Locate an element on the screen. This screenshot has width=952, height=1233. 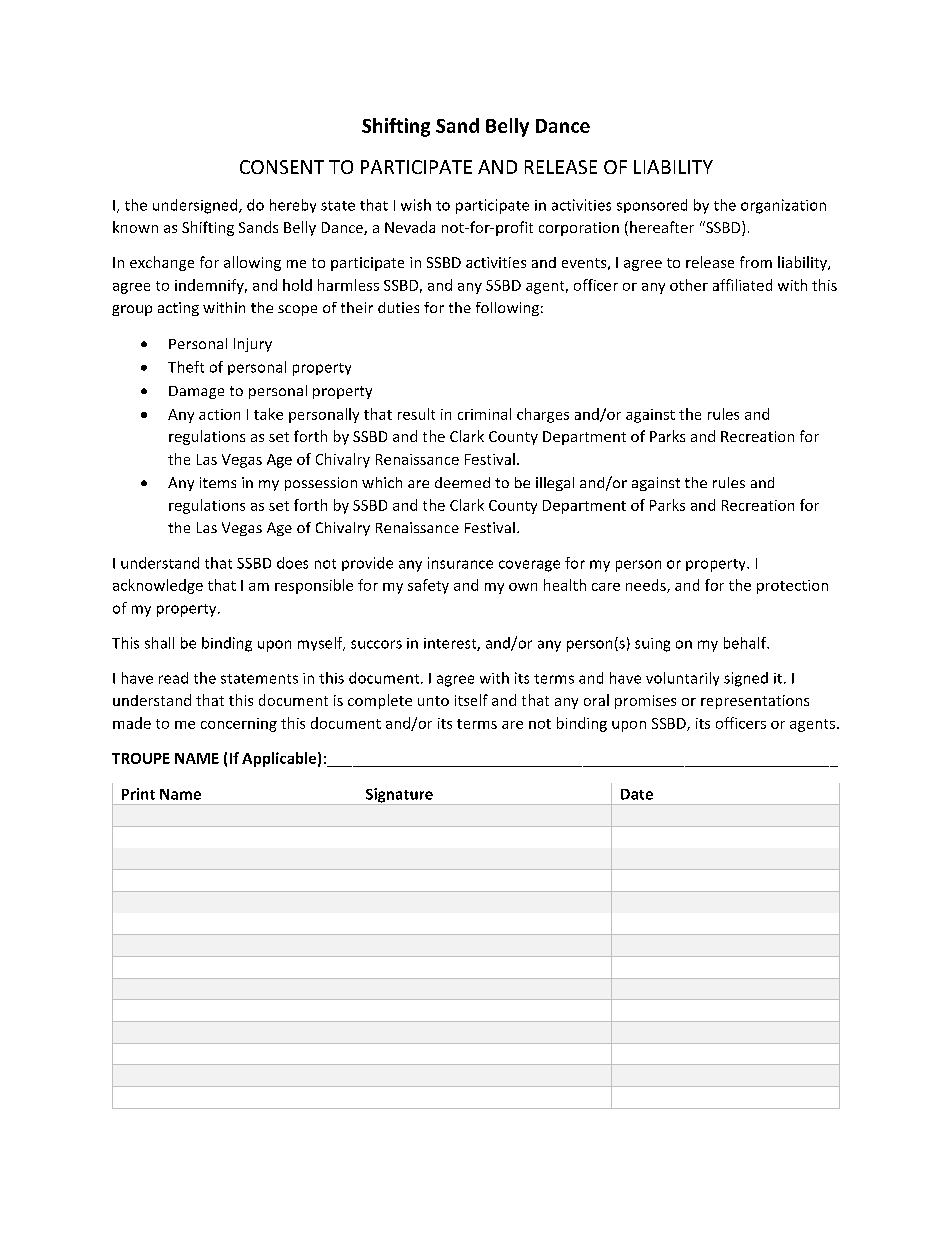
needs is located at coordinates (647, 586).
